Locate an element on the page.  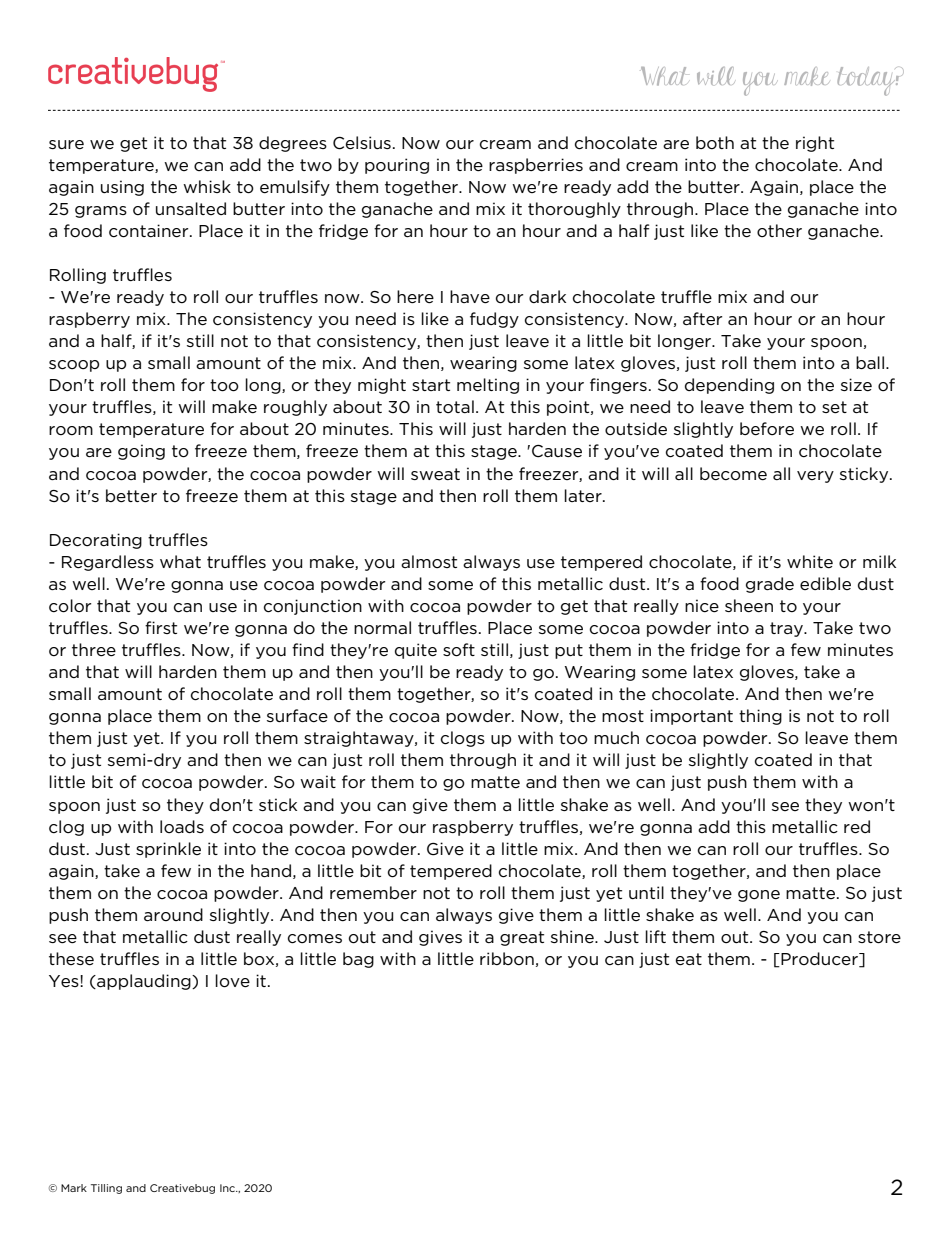
around is located at coordinates (173, 914).
